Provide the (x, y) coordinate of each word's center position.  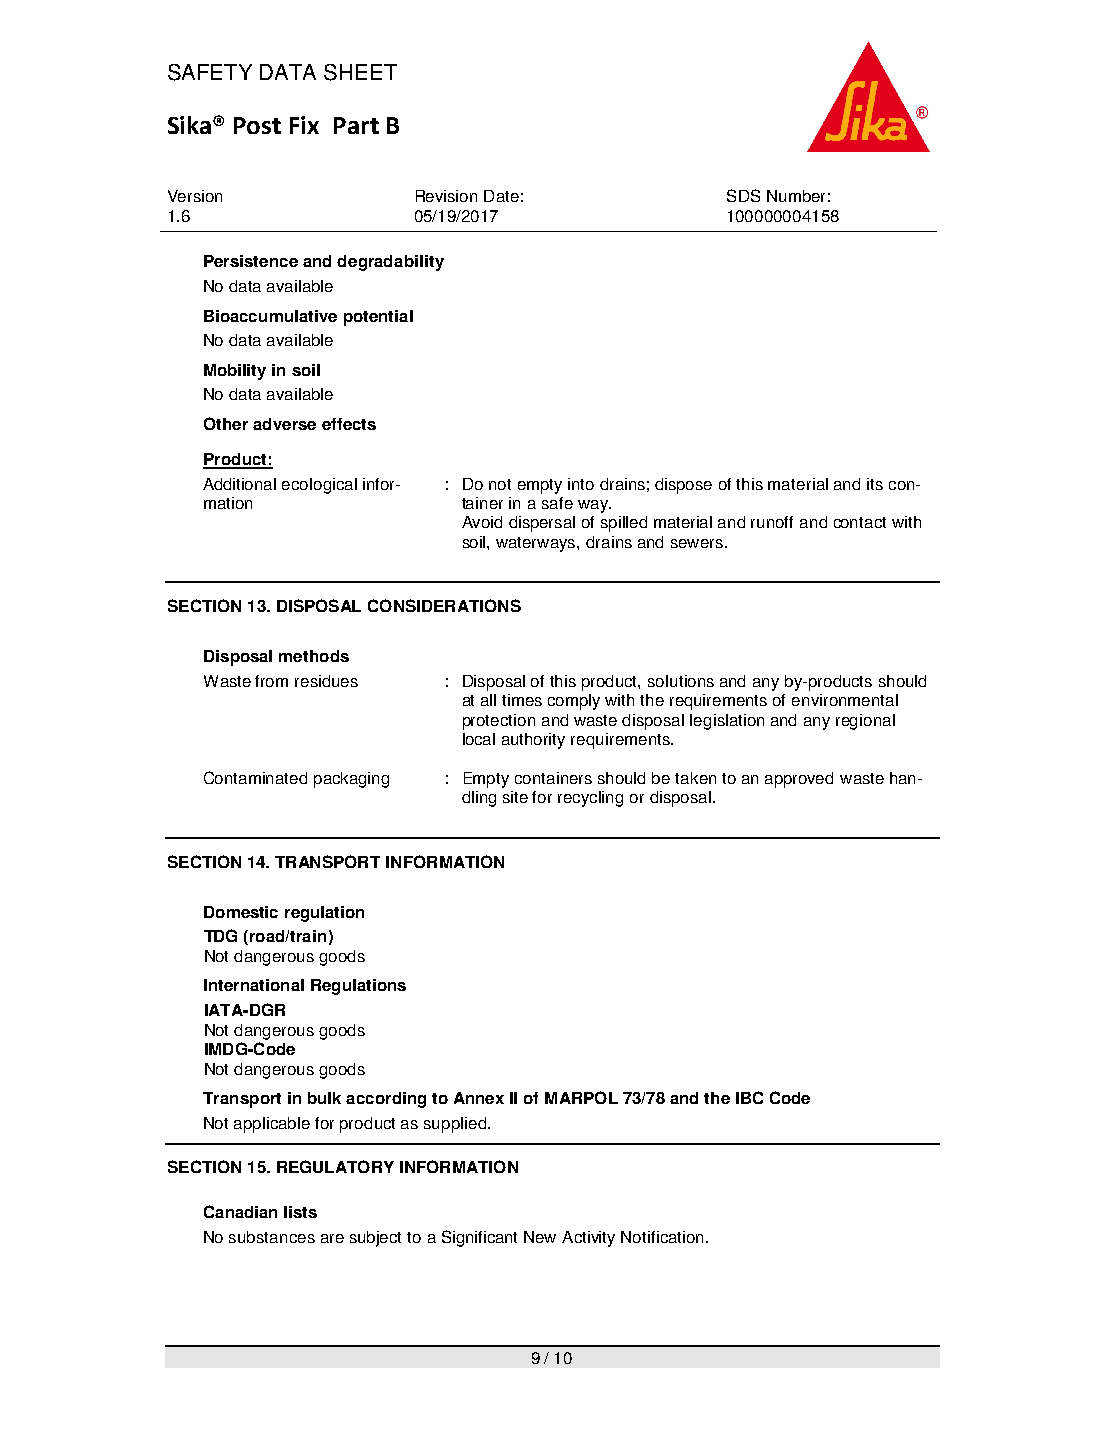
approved (799, 780)
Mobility (235, 372)
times (522, 700)
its (875, 484)
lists (300, 1212)
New (540, 1237)
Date (501, 196)
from (271, 681)
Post (257, 125)
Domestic (241, 912)
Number (796, 196)
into (581, 484)
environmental (845, 700)
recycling (590, 799)
